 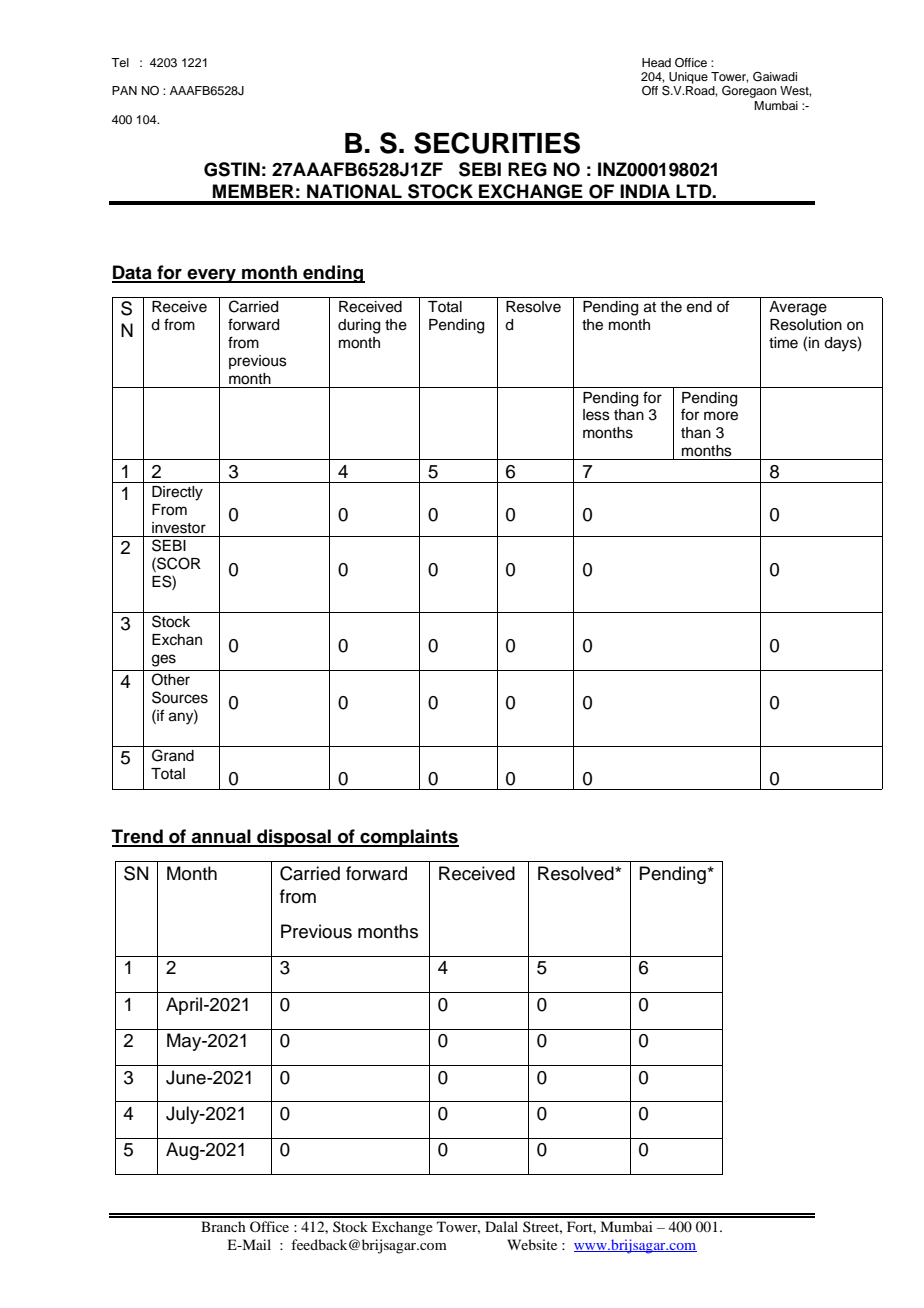 I want to click on complaints, so click(x=408, y=838).
